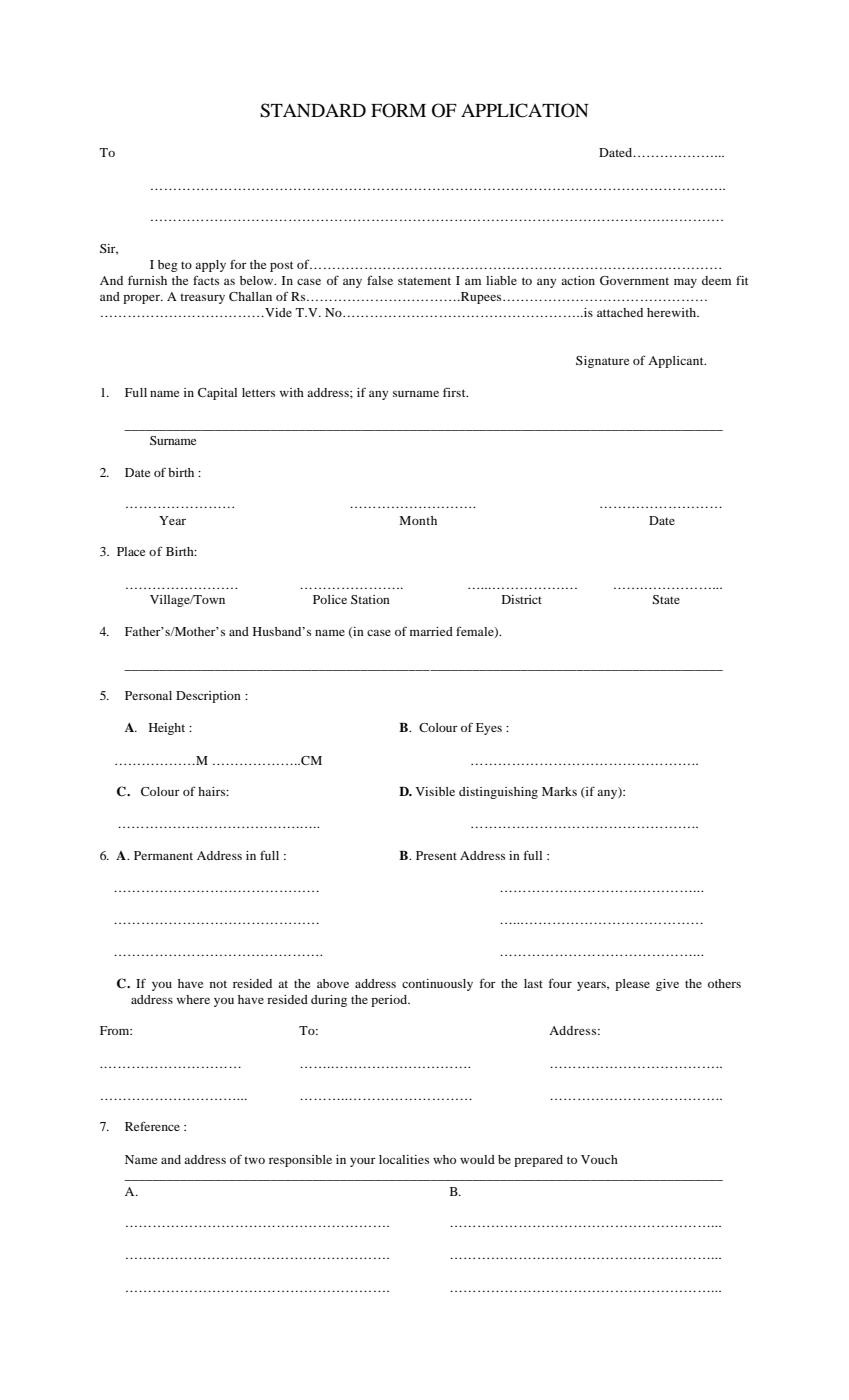 Image resolution: width=849 pixels, height=1400 pixels. What do you see at coordinates (163, 855) in the document?
I see `Permanent` at bounding box center [163, 855].
